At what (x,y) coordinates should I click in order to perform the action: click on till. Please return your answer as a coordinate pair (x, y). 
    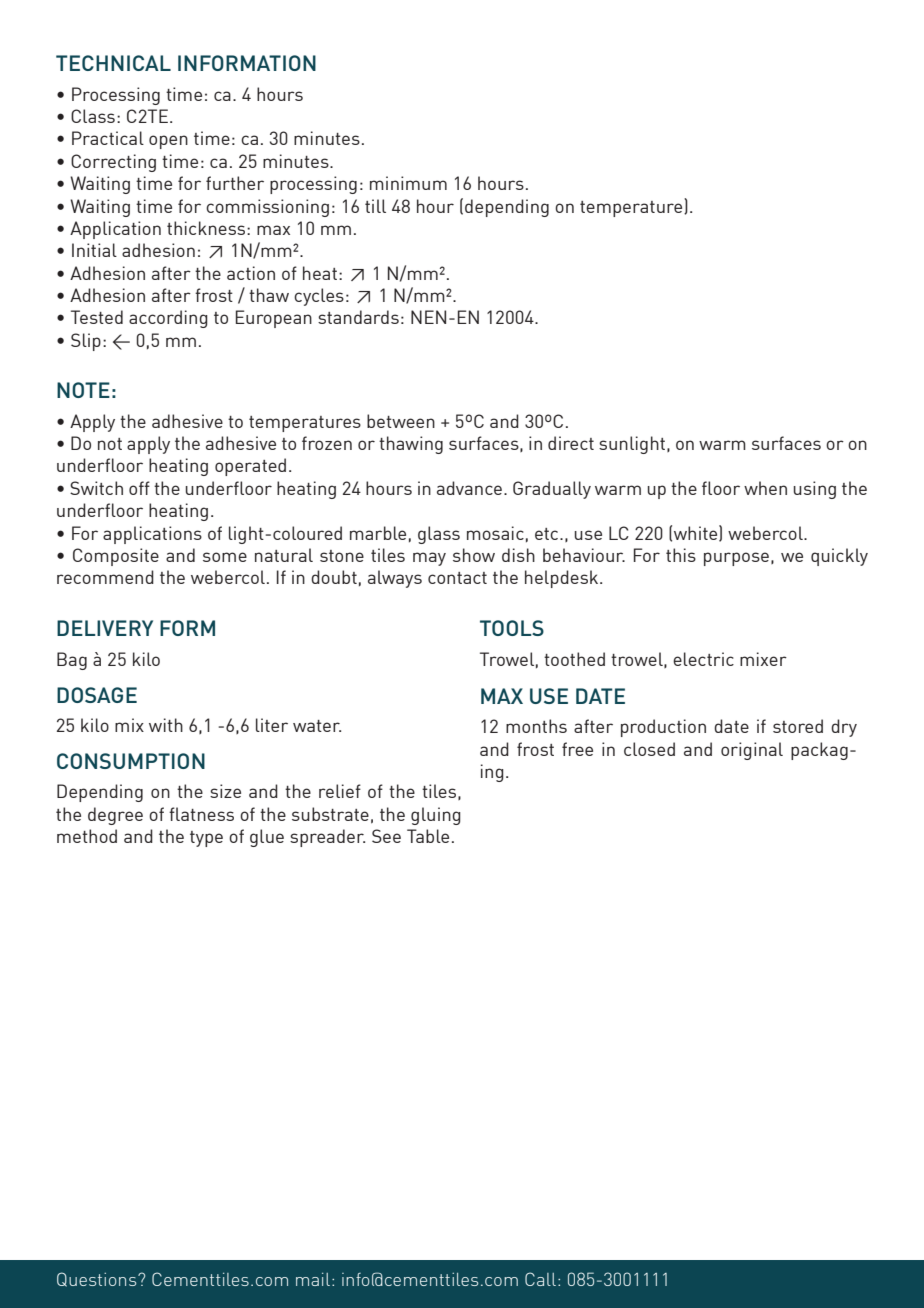
    Looking at the image, I should click on (375, 206).
